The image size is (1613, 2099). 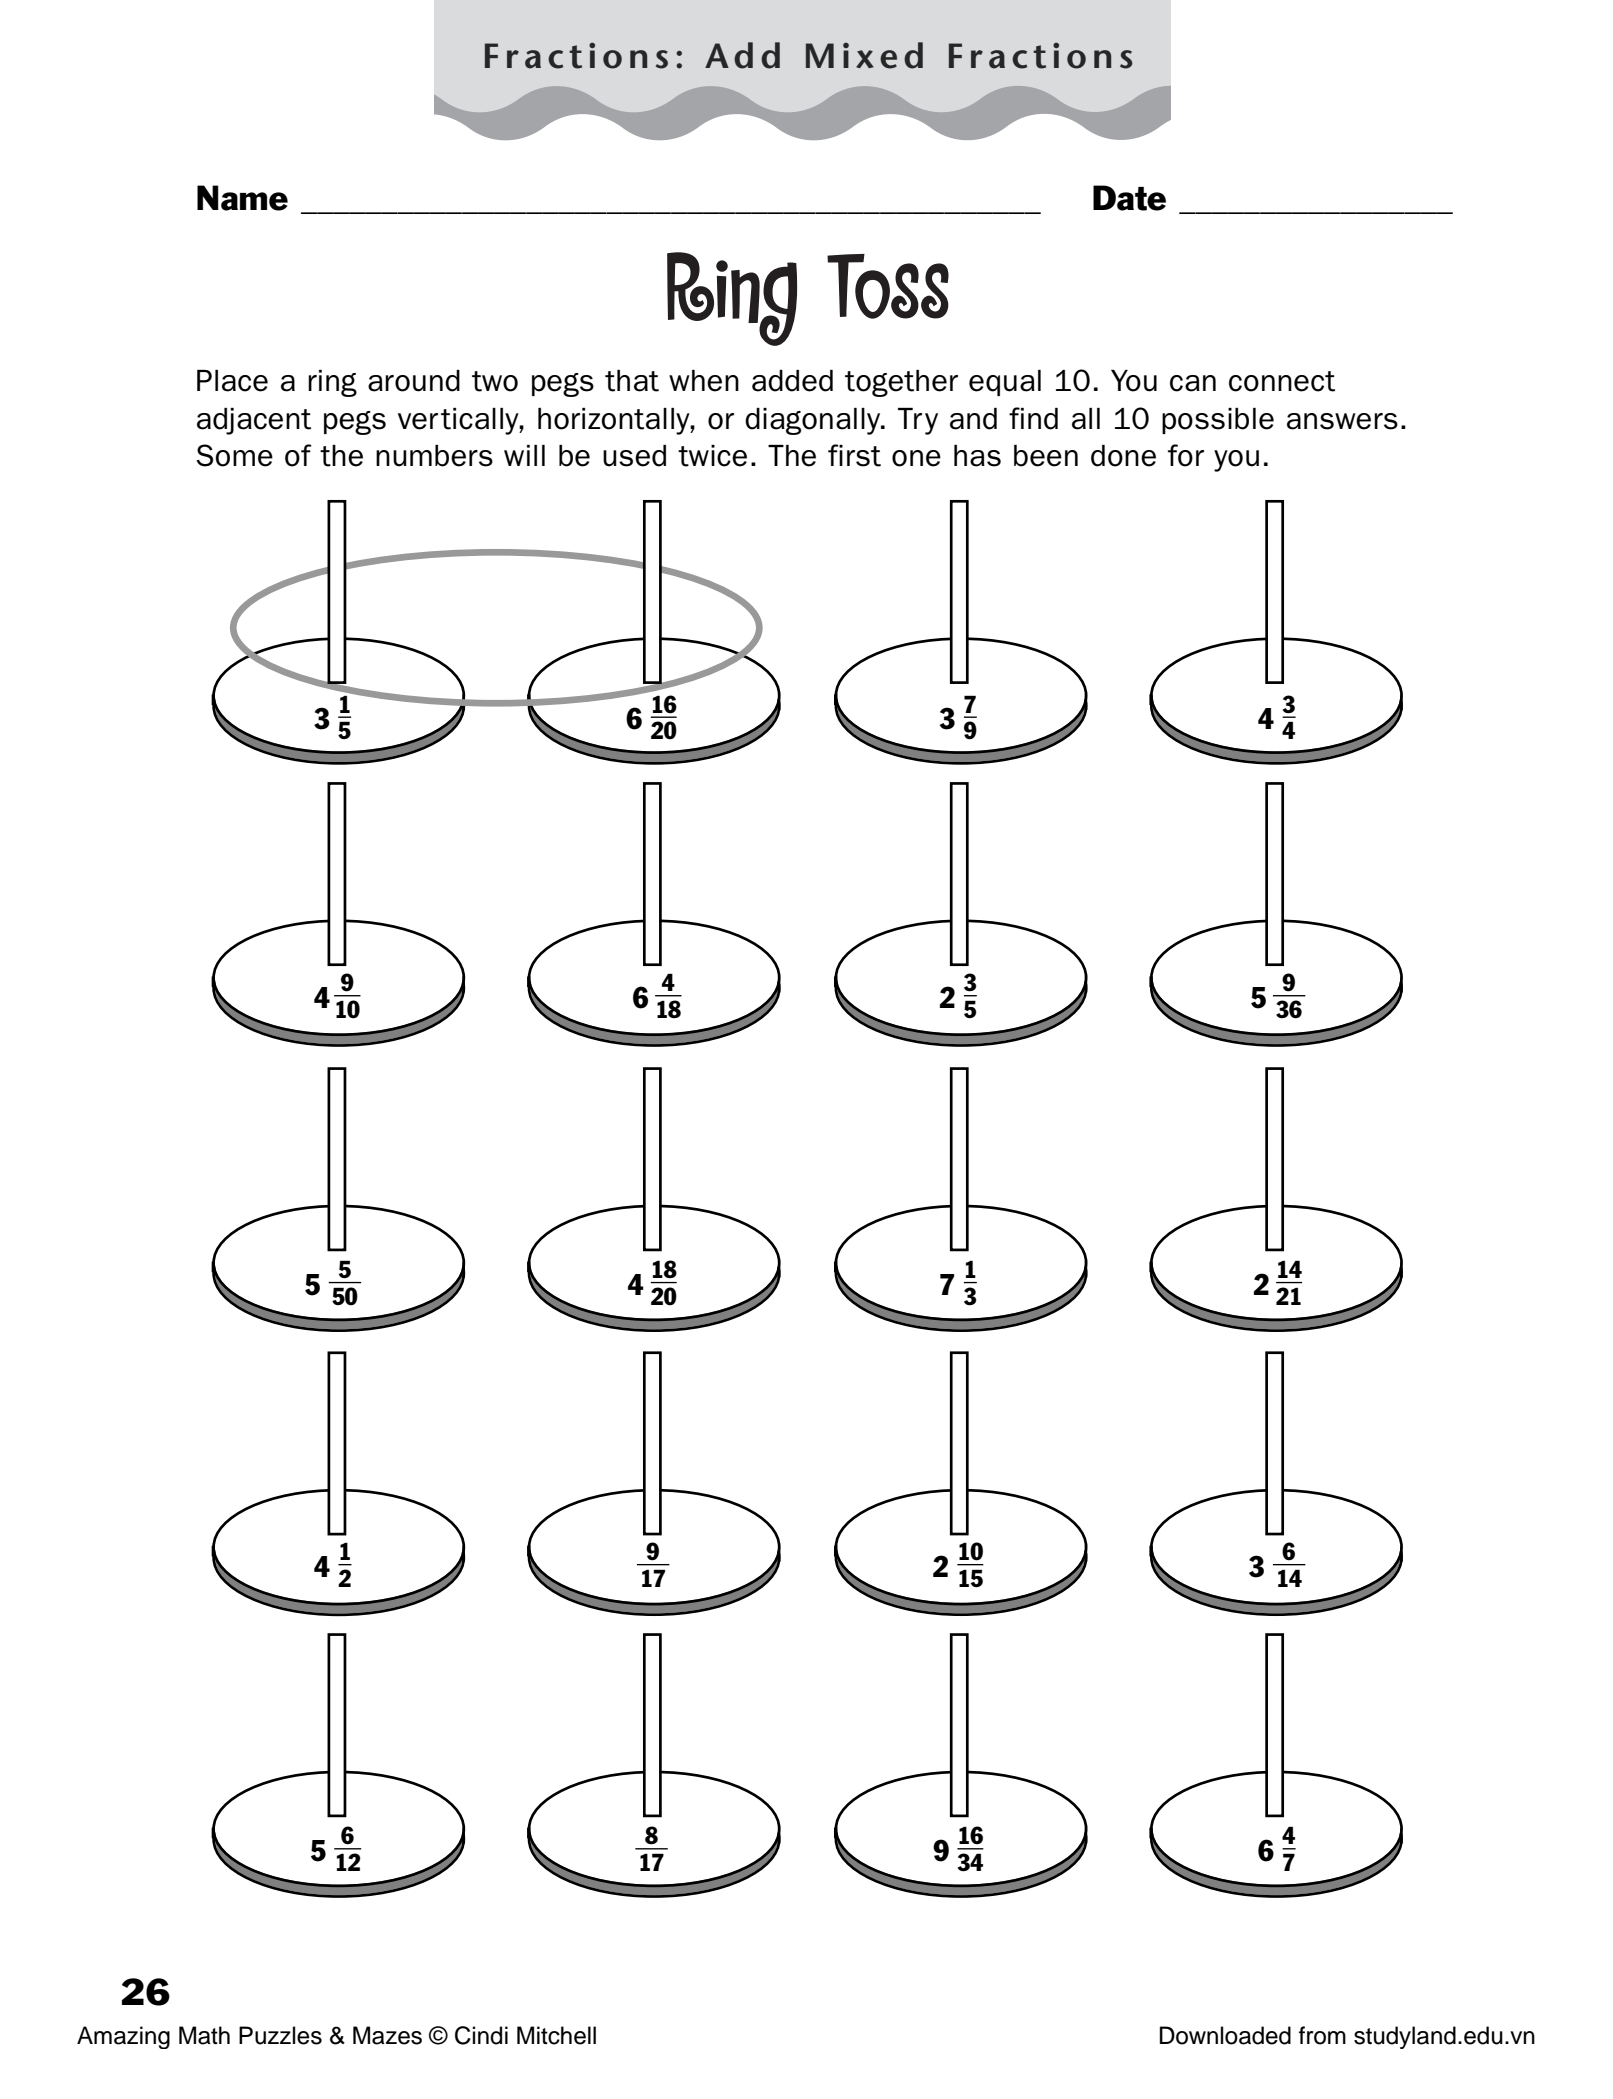 What do you see at coordinates (712, 456) in the screenshot?
I see `twice` at bounding box center [712, 456].
